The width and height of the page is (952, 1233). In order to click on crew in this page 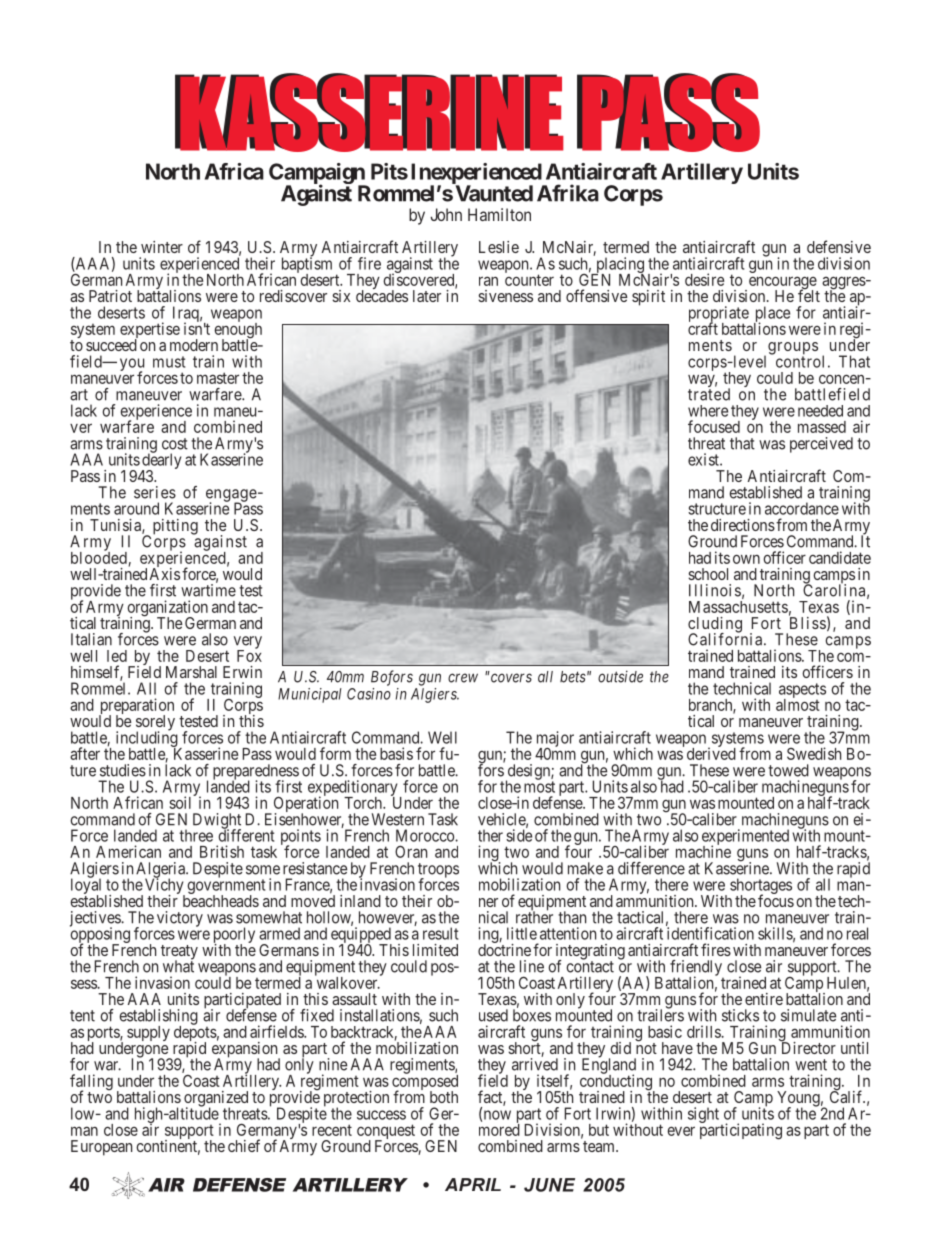, I will do `click(463, 678)`.
